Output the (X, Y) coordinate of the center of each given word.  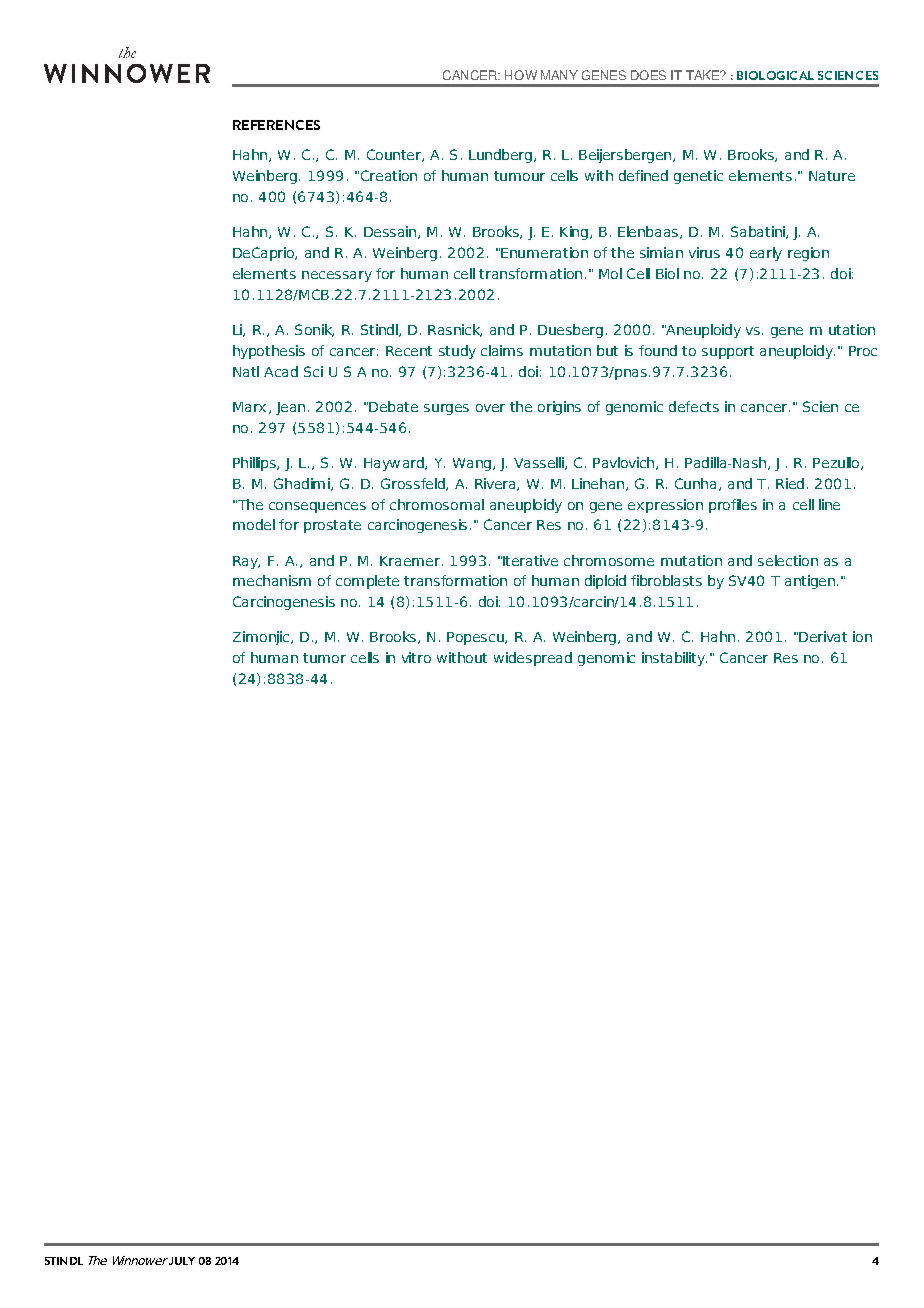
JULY (182, 1261)
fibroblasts (666, 580)
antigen (810, 582)
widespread (533, 659)
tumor (324, 658)
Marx (249, 407)
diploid (605, 582)
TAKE (703, 75)
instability (674, 659)
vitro (416, 657)
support (728, 352)
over (490, 408)
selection (788, 560)
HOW (521, 75)
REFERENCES (276, 125)
